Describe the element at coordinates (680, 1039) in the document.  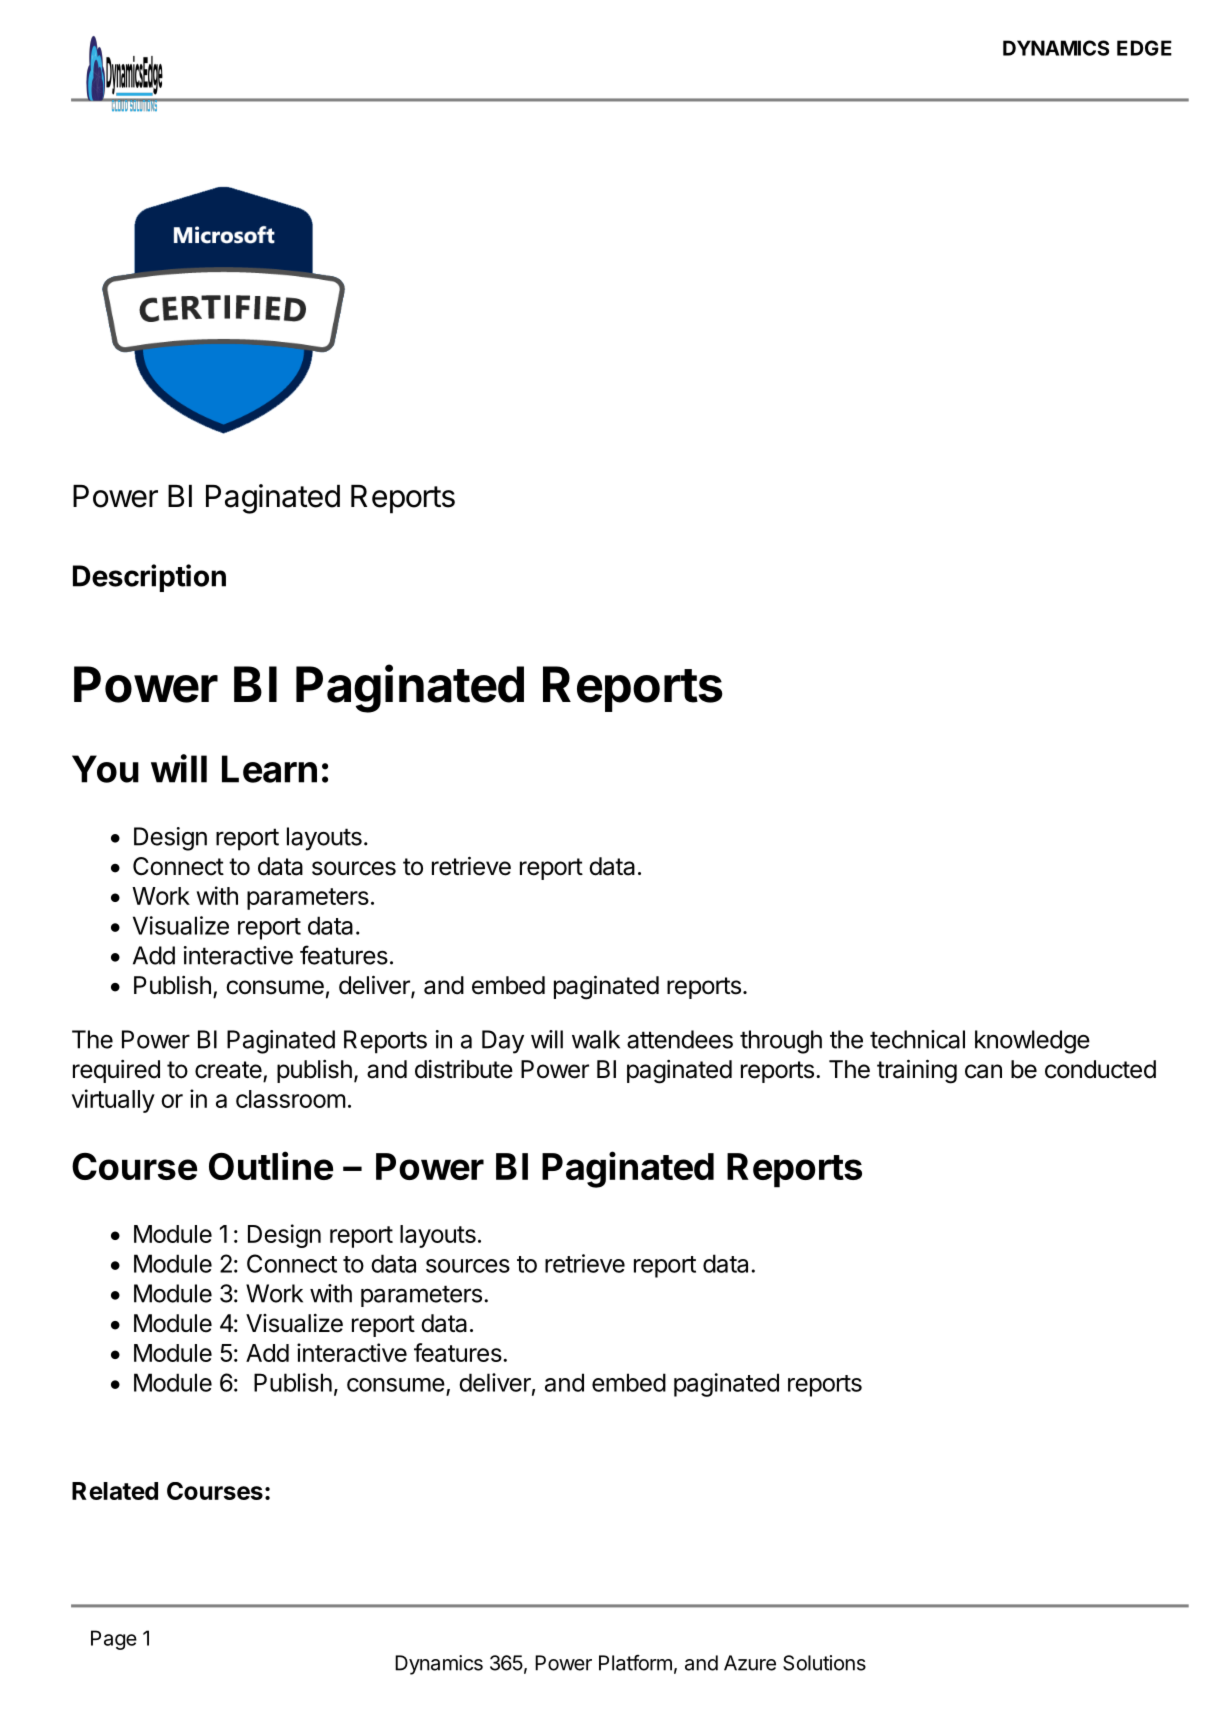
I see `attendees` at that location.
